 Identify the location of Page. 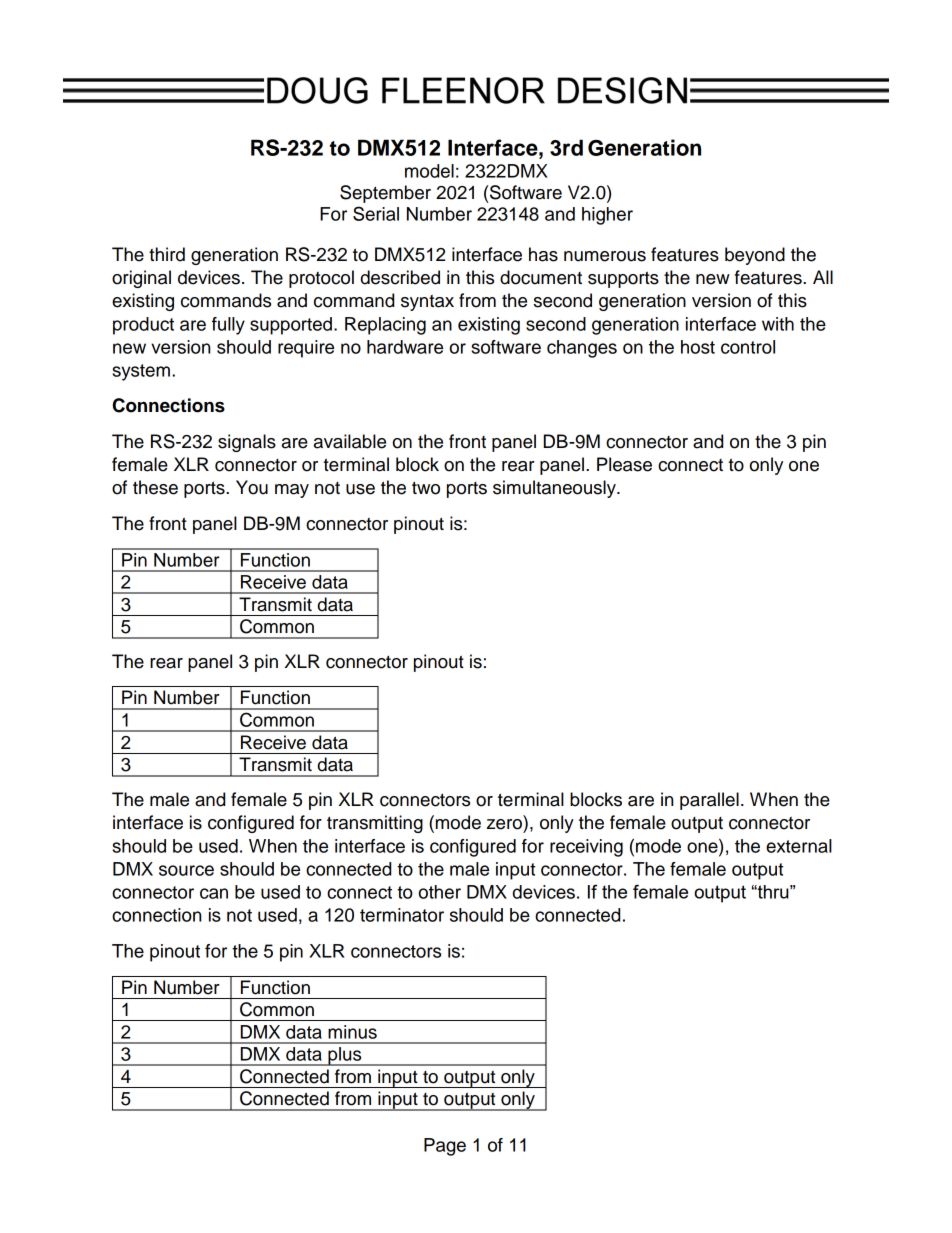
(445, 1147).
